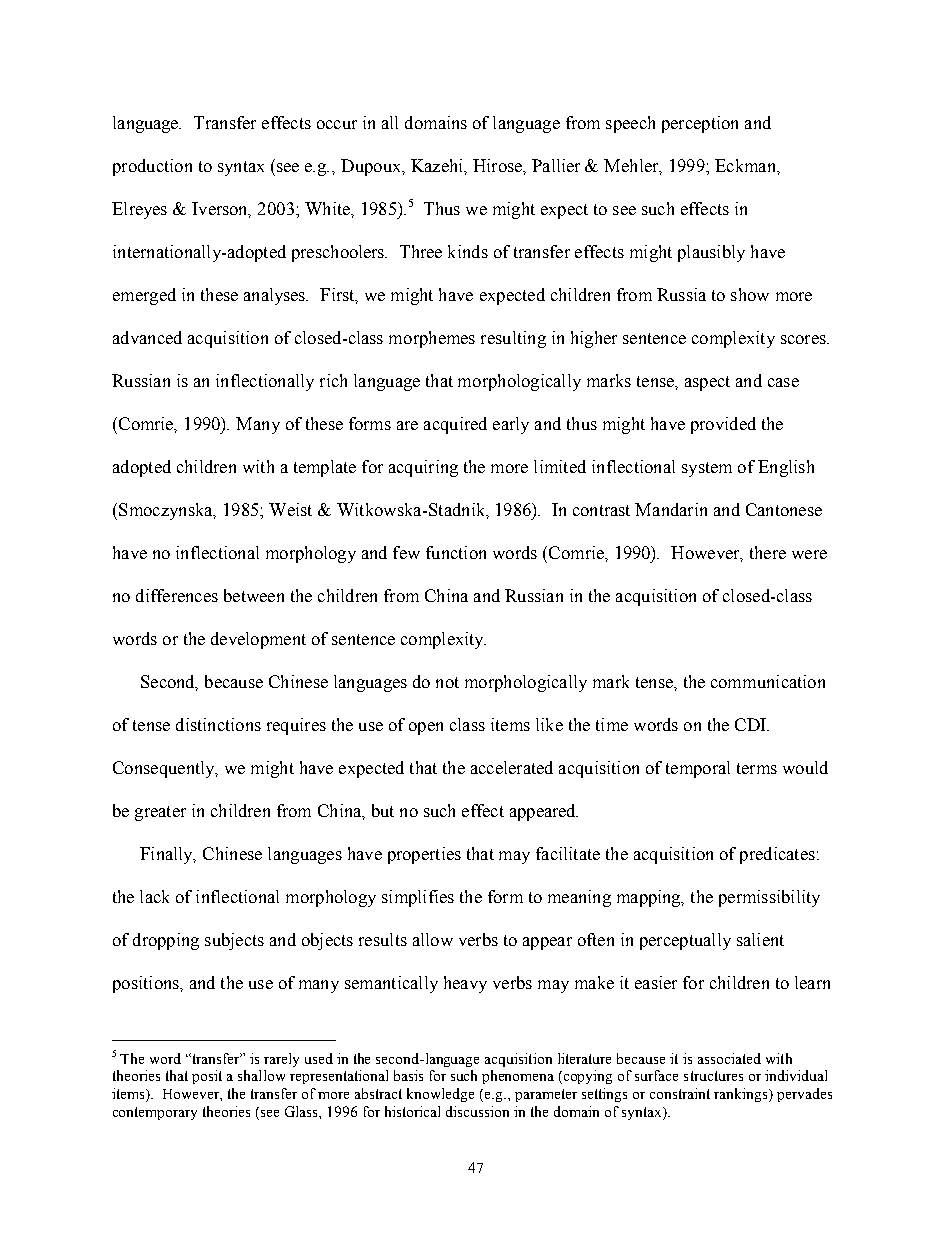  Describe the element at coordinates (707, 383) in the screenshot. I see `aspect` at that location.
